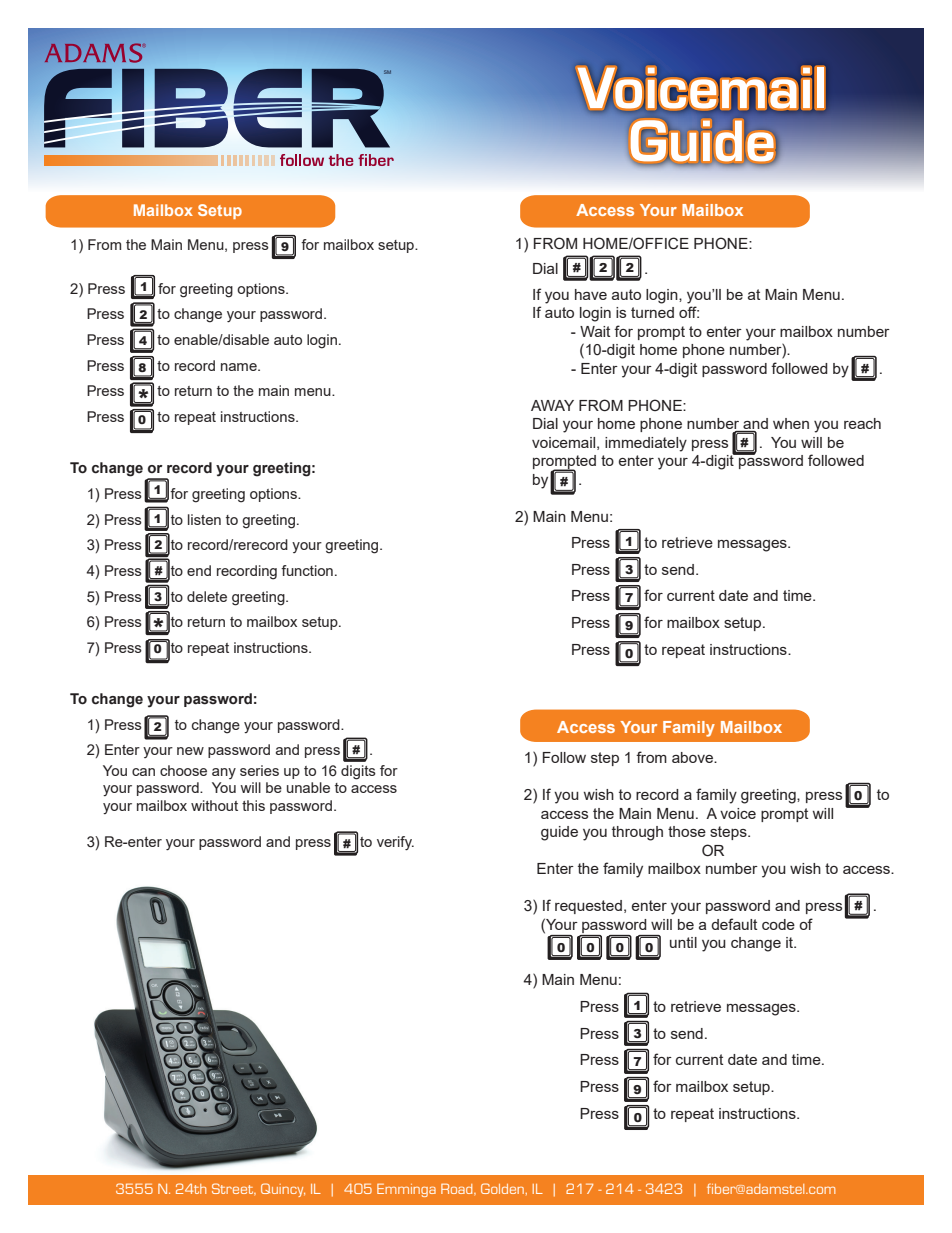 This document has height=1233, width=952. I want to click on Wait, so click(595, 331).
